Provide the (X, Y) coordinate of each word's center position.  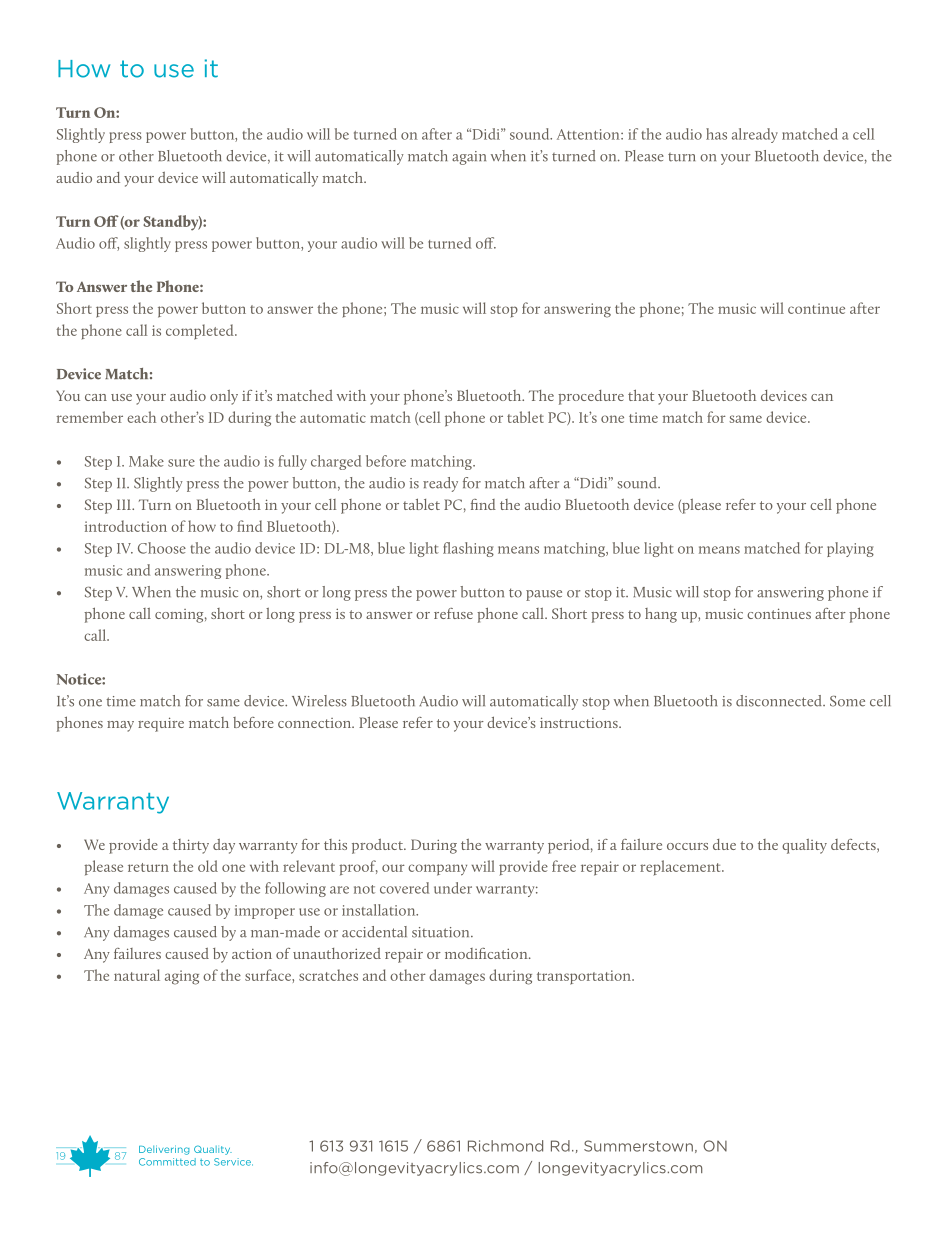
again (469, 158)
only (224, 397)
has (716, 134)
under (453, 888)
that (641, 395)
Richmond (505, 1146)
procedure (591, 397)
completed (201, 332)
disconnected (780, 701)
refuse (453, 613)
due (724, 844)
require (161, 724)
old (208, 866)
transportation (585, 977)
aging (182, 977)
